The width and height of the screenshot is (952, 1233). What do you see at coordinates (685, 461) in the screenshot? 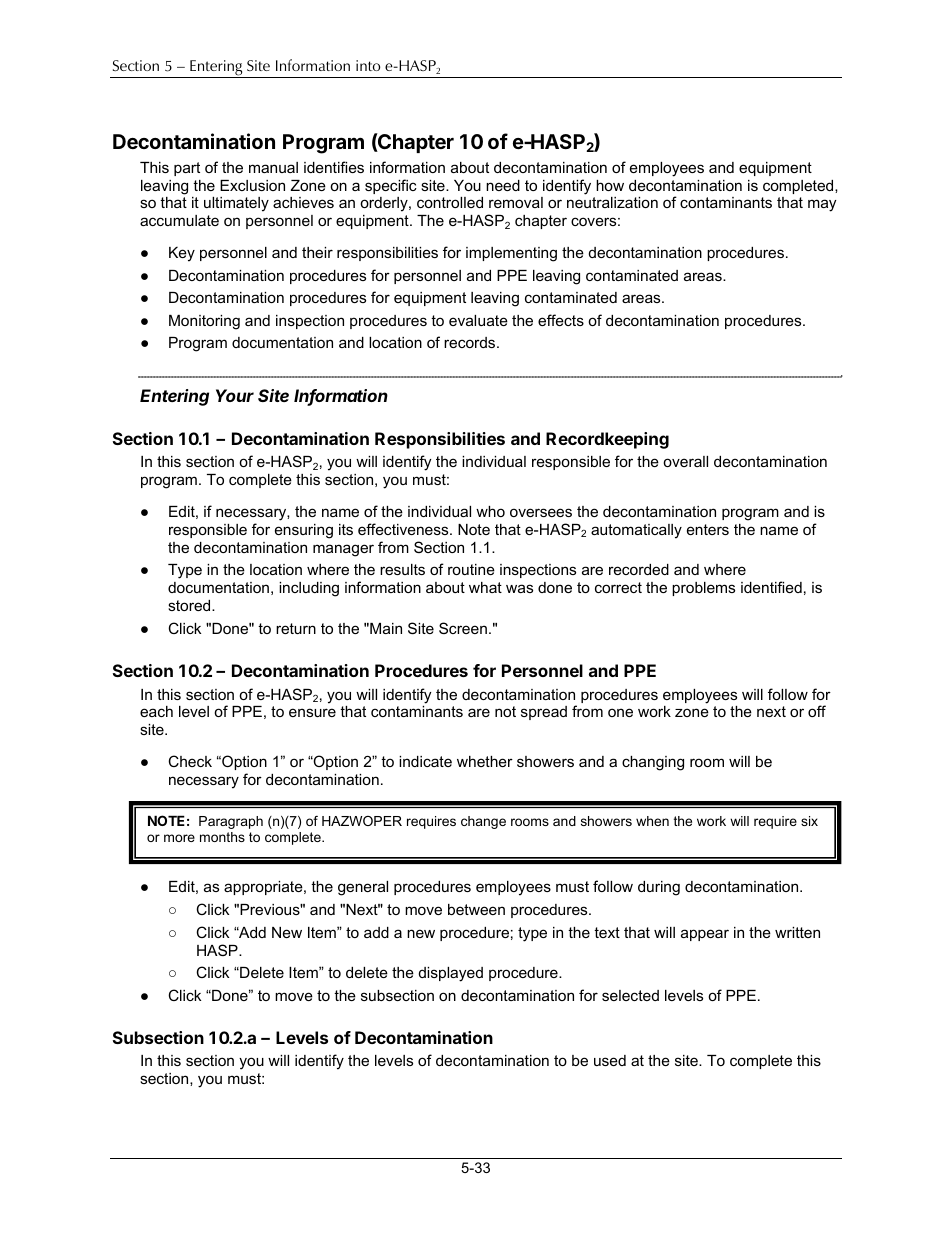
I see `overall` at bounding box center [685, 461].
